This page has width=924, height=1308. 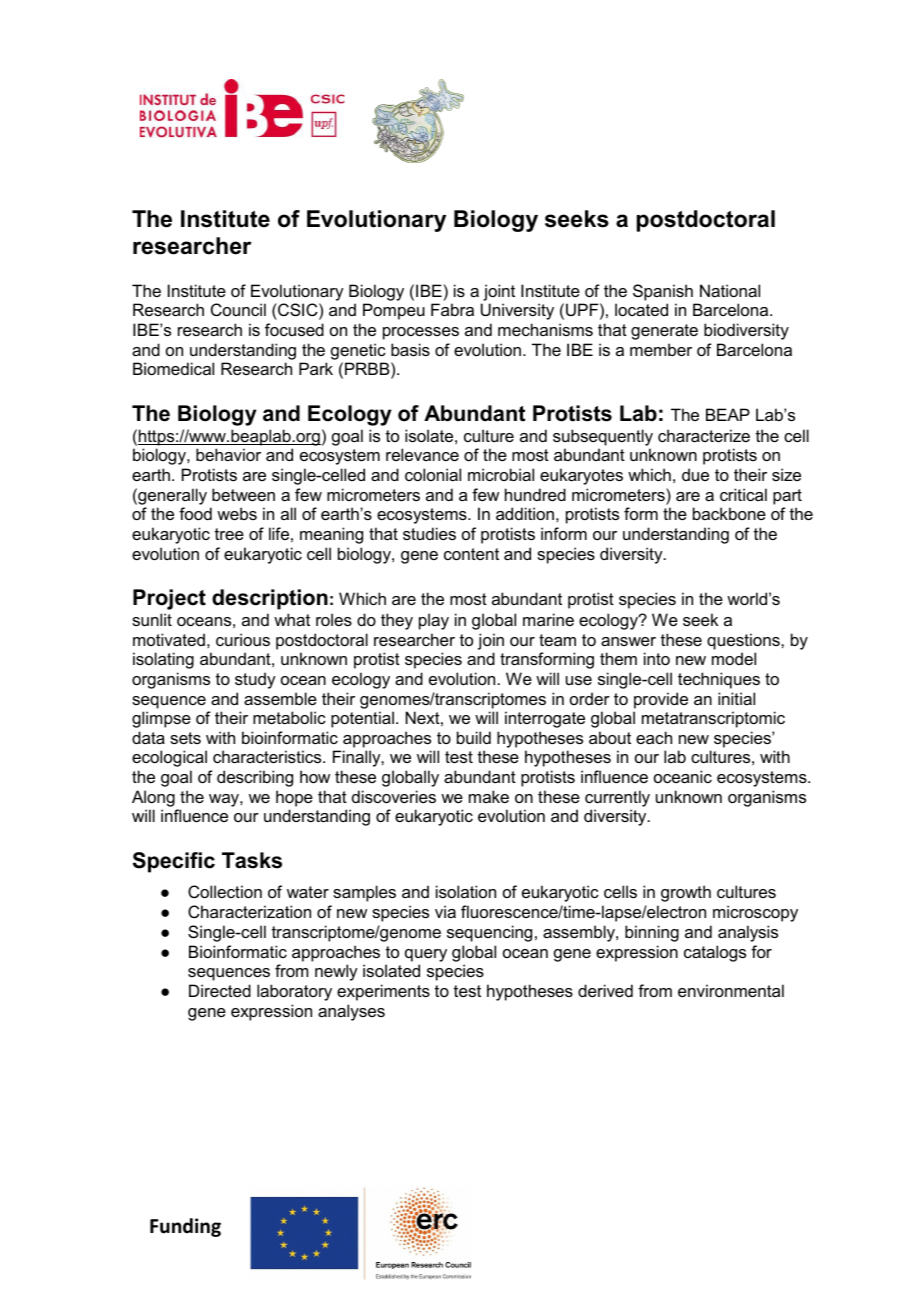 I want to click on University, so click(x=517, y=311).
